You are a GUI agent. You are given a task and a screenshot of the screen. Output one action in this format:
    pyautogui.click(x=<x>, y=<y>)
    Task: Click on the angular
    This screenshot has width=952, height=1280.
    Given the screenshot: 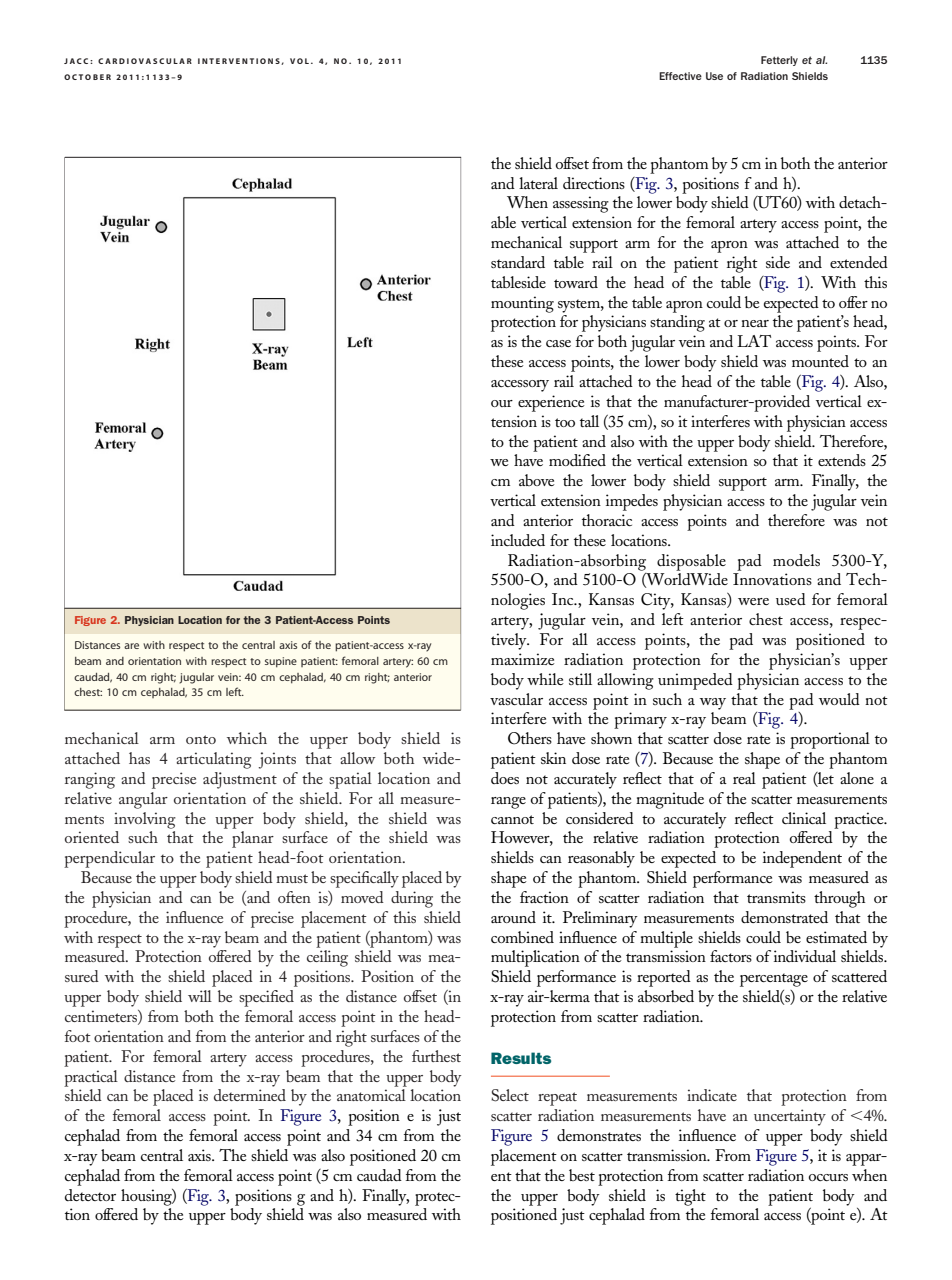 What is the action you would take?
    pyautogui.click(x=143, y=800)
